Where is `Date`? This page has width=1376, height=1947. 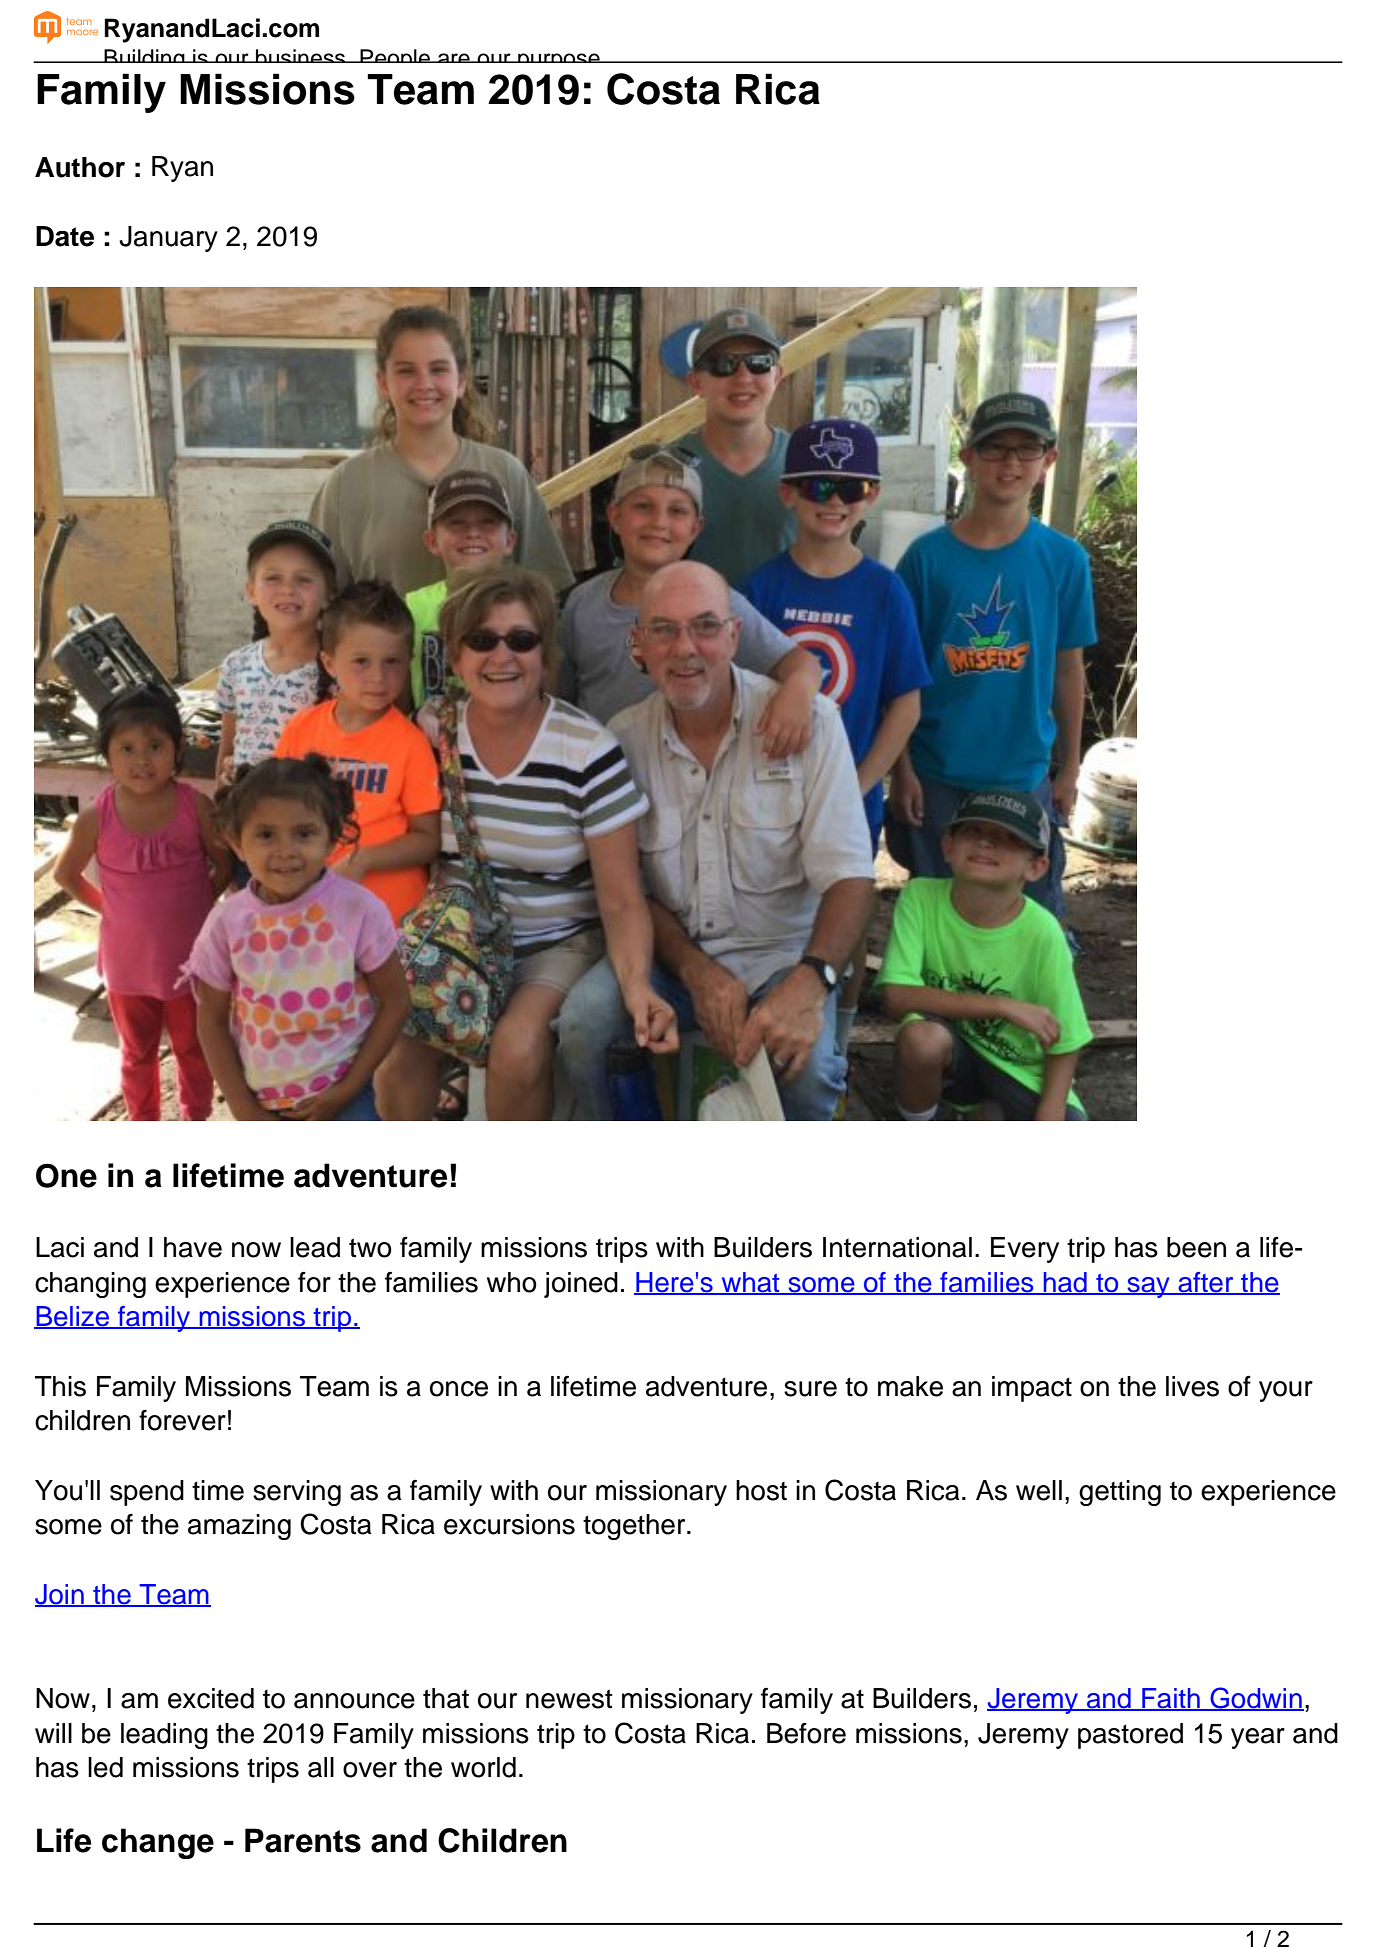
Date is located at coordinates (65, 236).
